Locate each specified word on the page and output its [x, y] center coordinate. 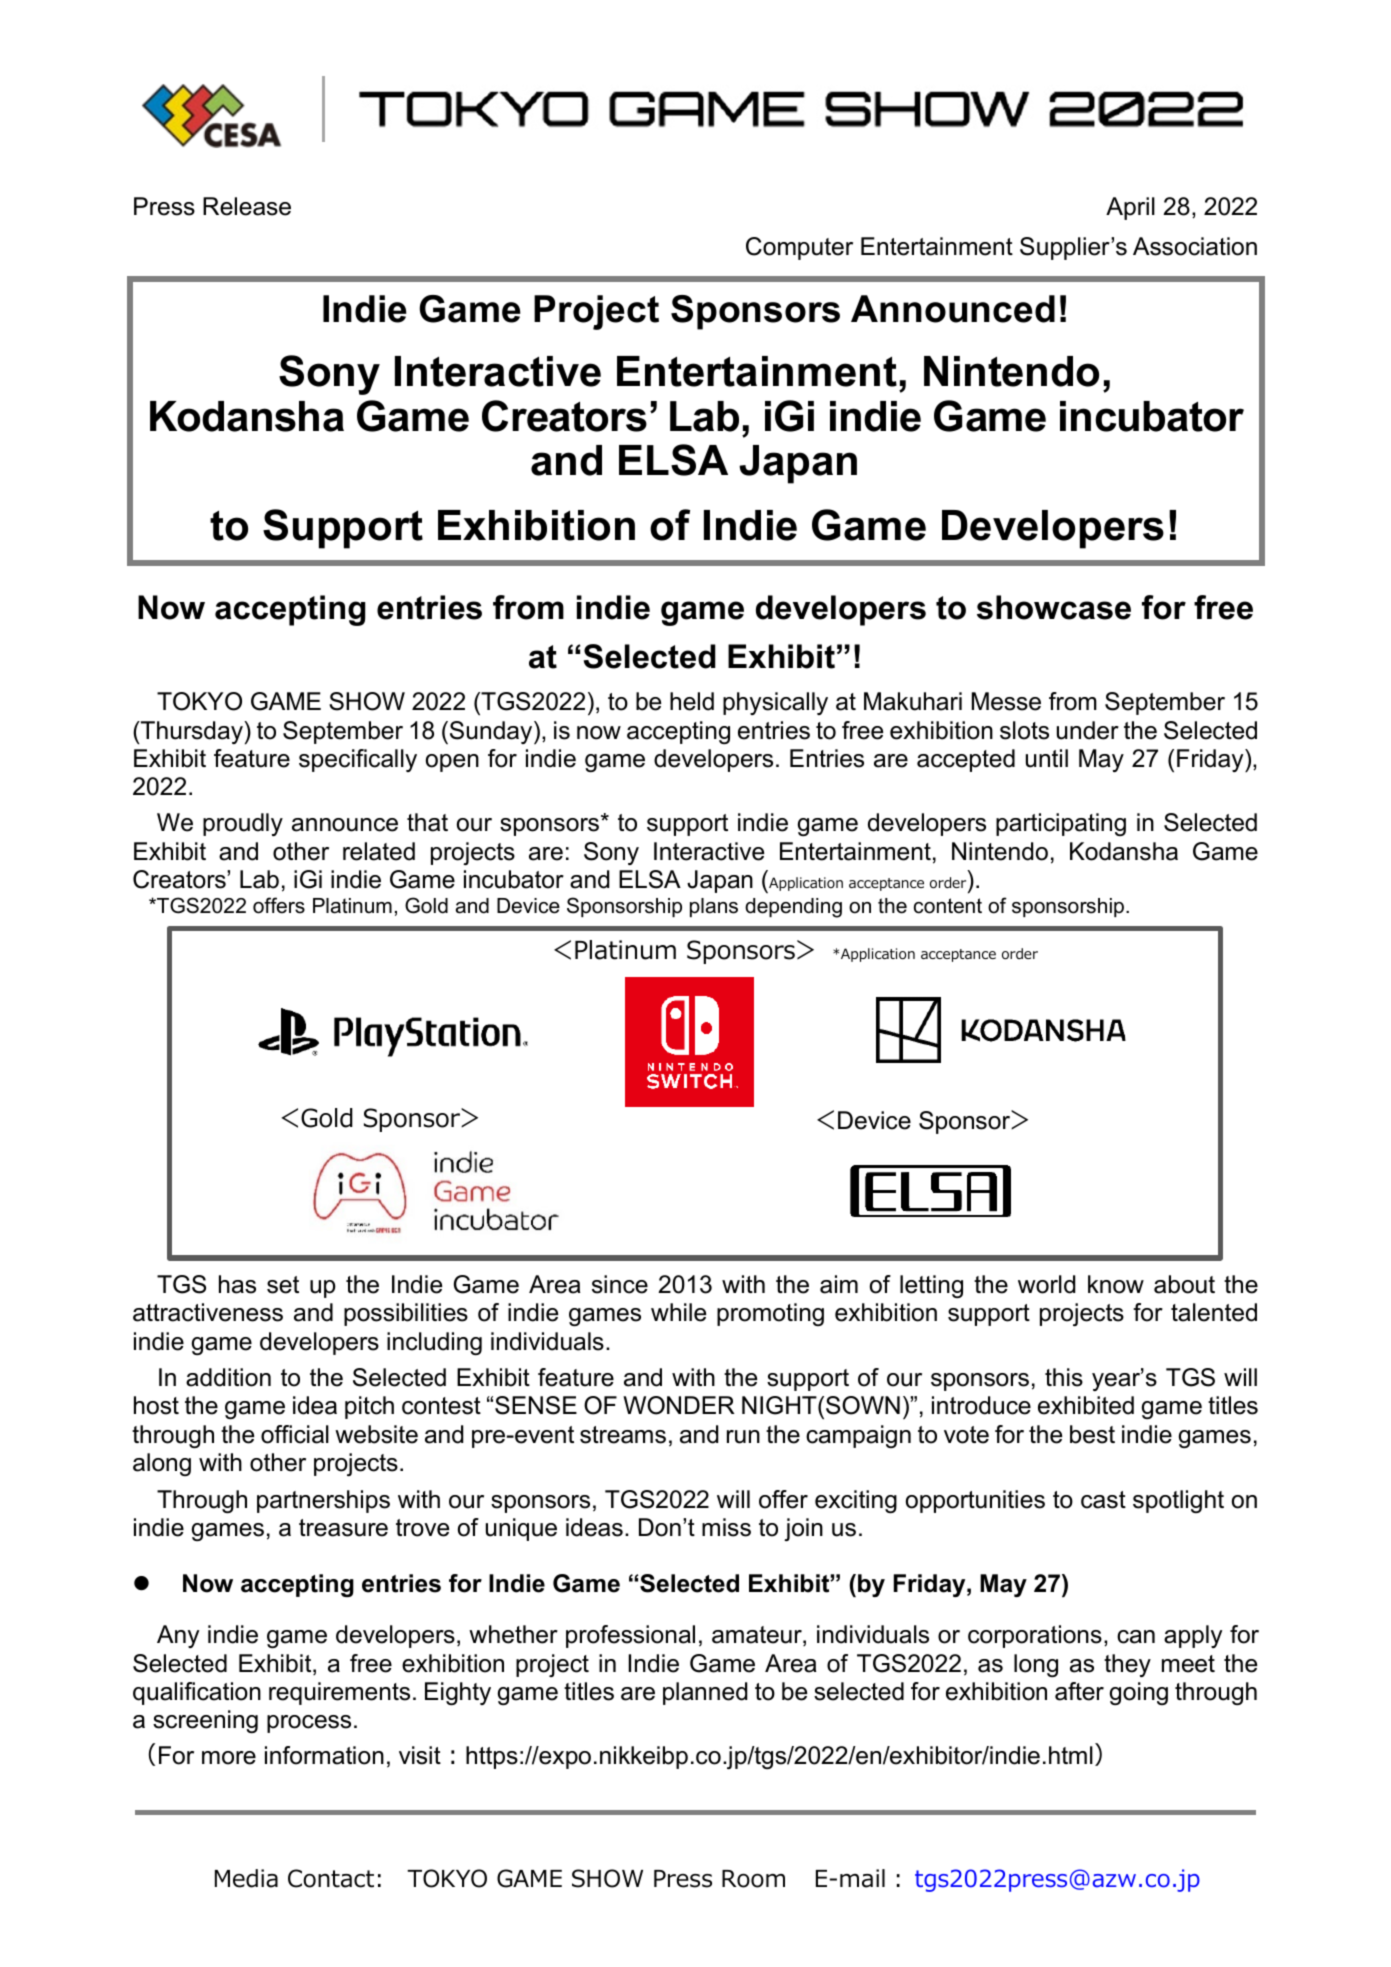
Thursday [192, 732]
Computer [799, 248]
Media [246, 1878]
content [948, 906]
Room [753, 1879]
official [295, 1434]
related [379, 851]
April [1130, 208]
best [1092, 1434]
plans [714, 907]
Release [247, 206]
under [1088, 730]
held [692, 701]
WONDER [679, 1405]
